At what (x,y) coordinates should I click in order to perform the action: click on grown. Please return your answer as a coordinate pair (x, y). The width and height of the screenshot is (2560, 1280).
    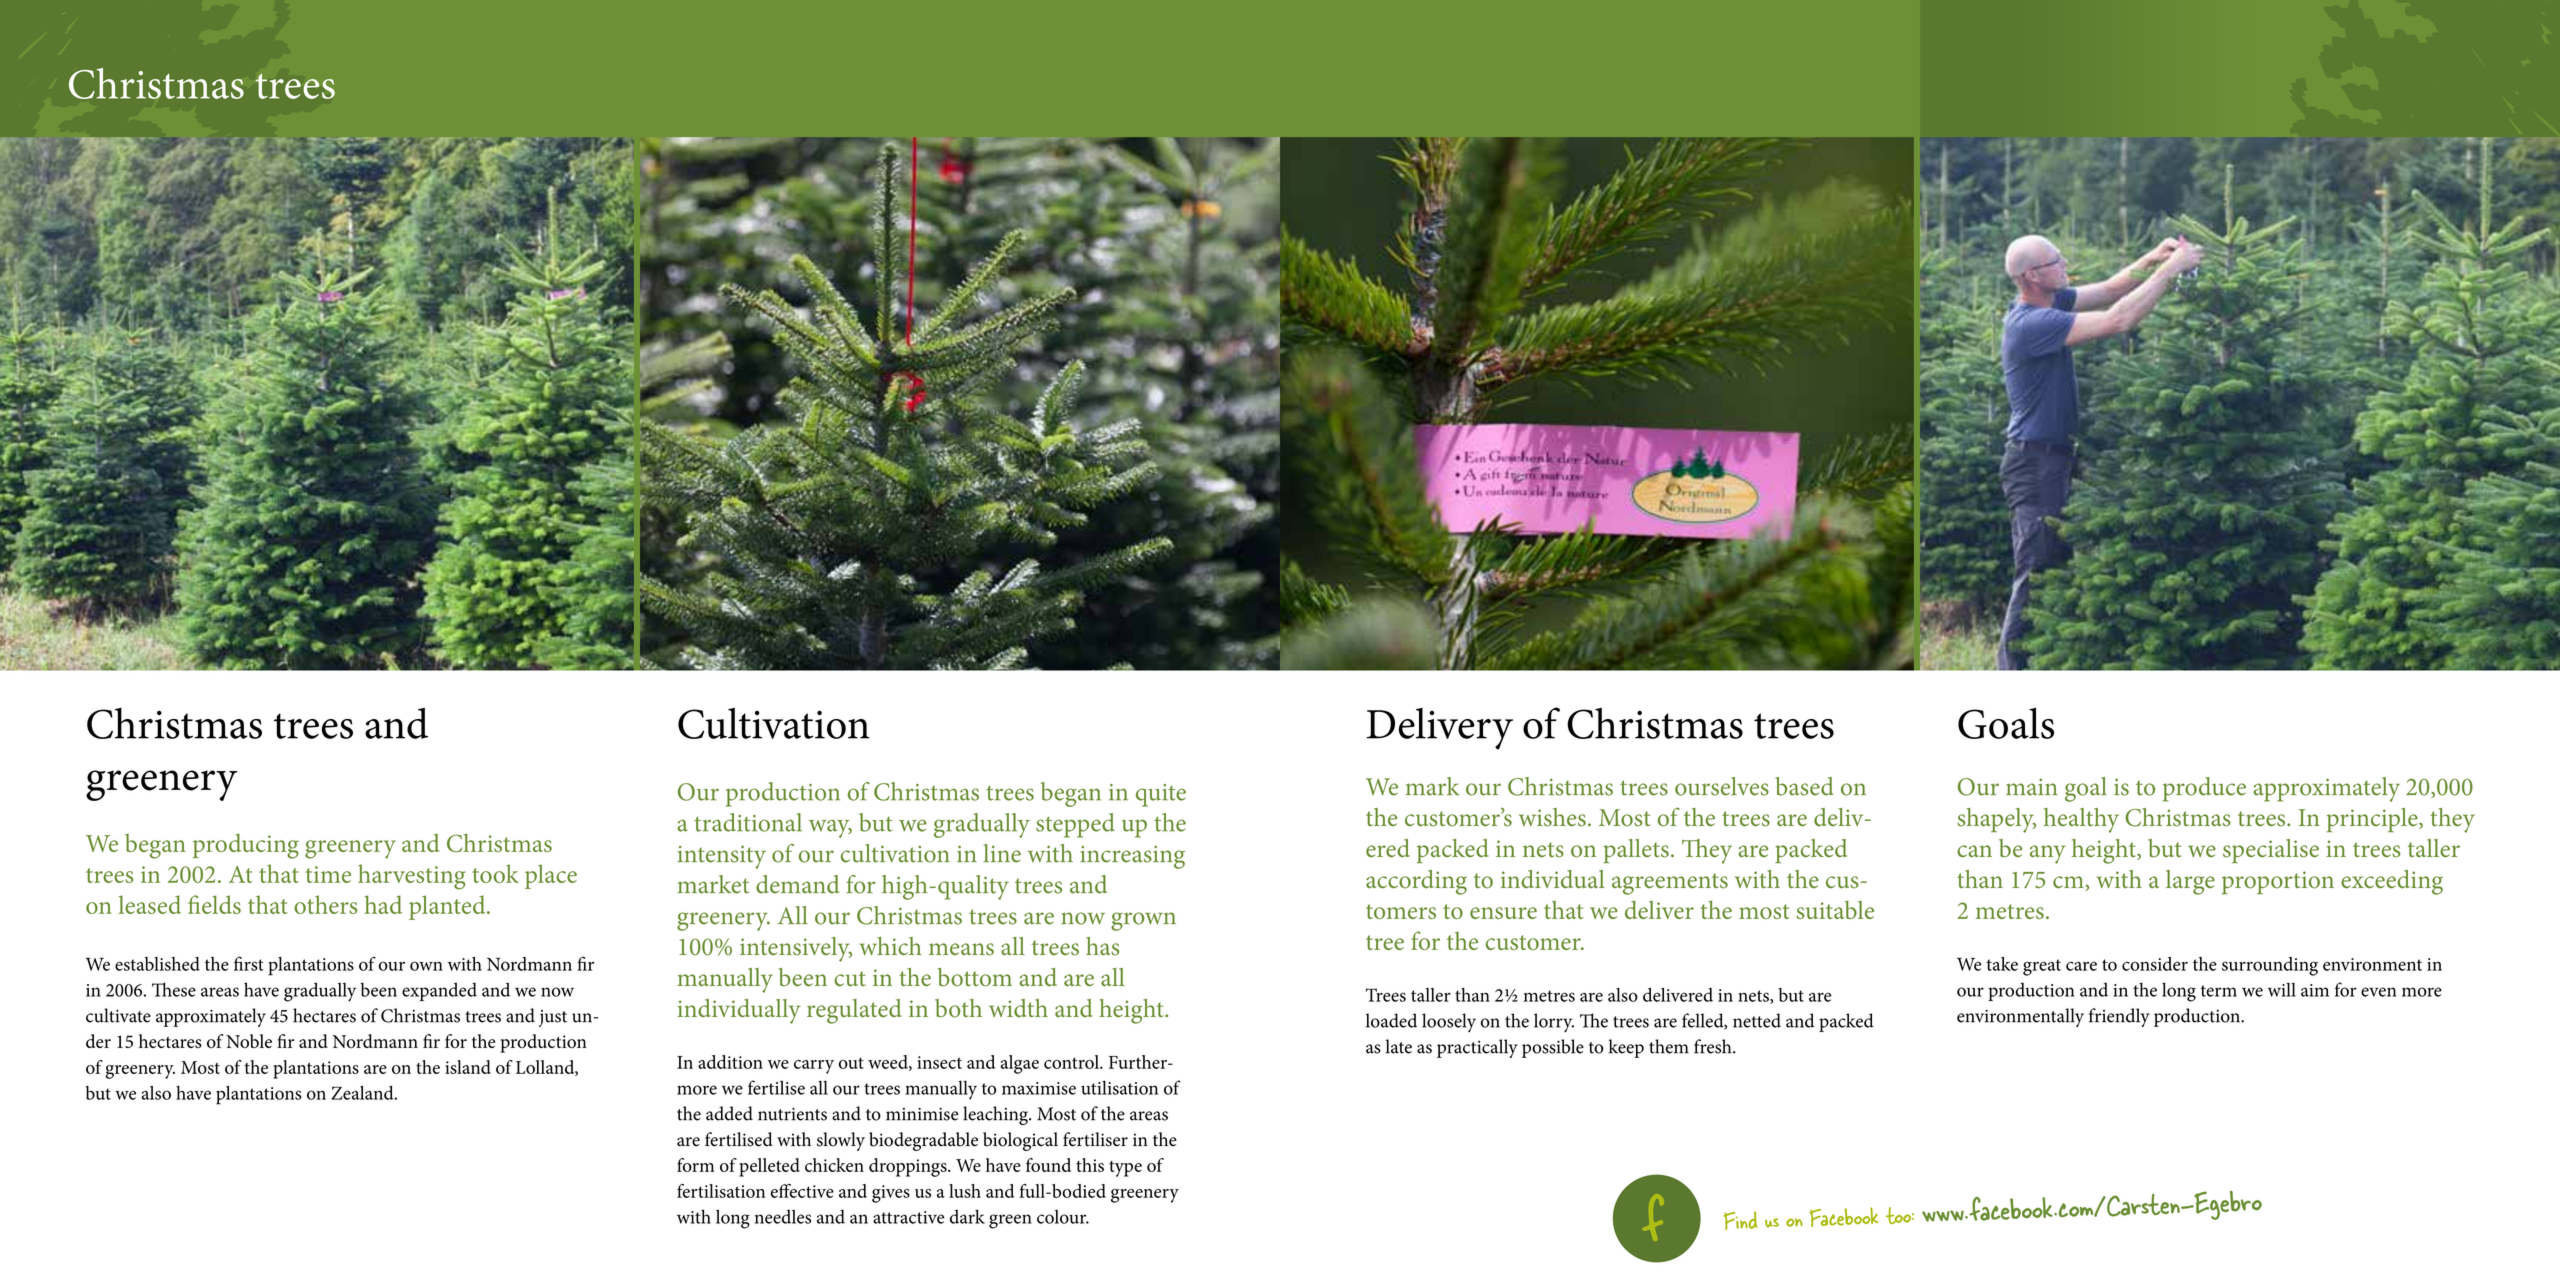
    Looking at the image, I should click on (1143, 921).
